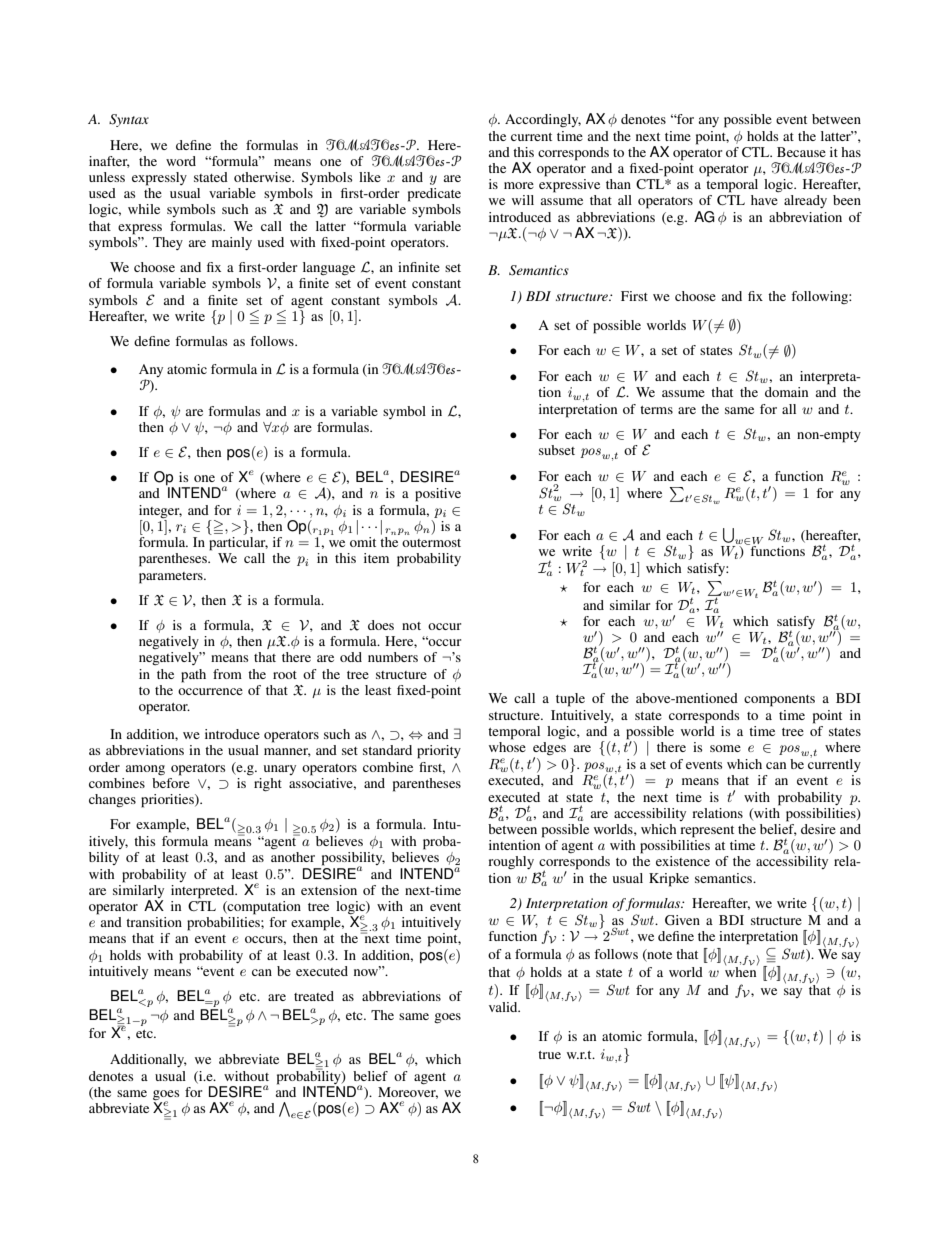 The width and height of the screenshot is (952, 1233). What do you see at coordinates (145, 770) in the screenshot?
I see `among` at bounding box center [145, 770].
